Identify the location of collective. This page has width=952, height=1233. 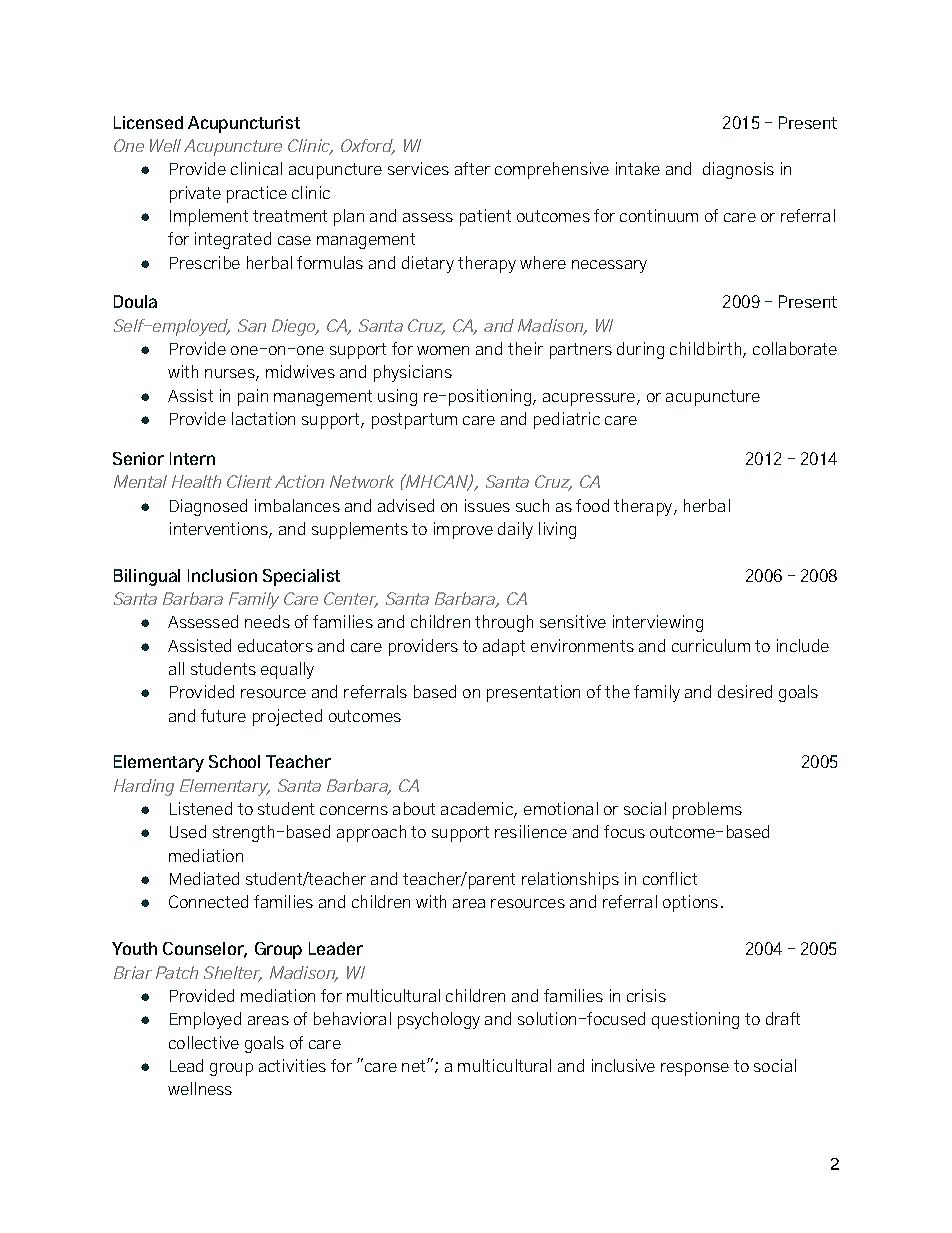
(204, 1042).
